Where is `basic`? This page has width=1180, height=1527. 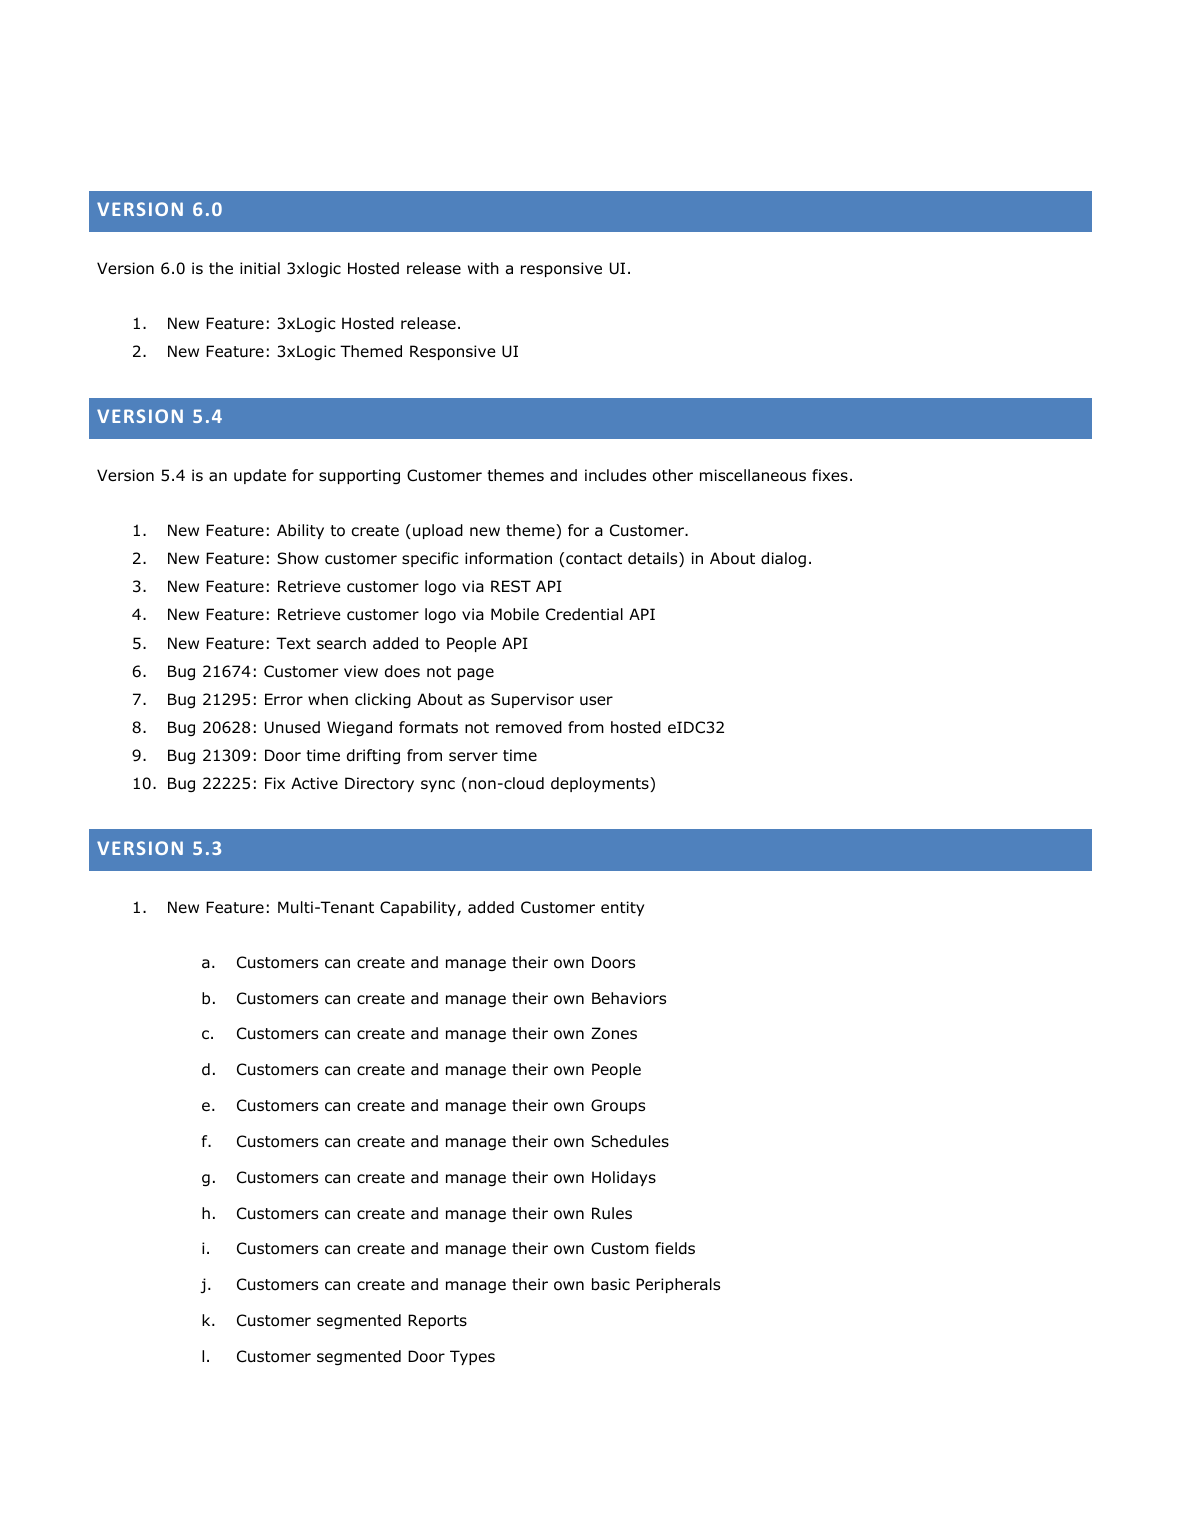
basic is located at coordinates (611, 1284).
